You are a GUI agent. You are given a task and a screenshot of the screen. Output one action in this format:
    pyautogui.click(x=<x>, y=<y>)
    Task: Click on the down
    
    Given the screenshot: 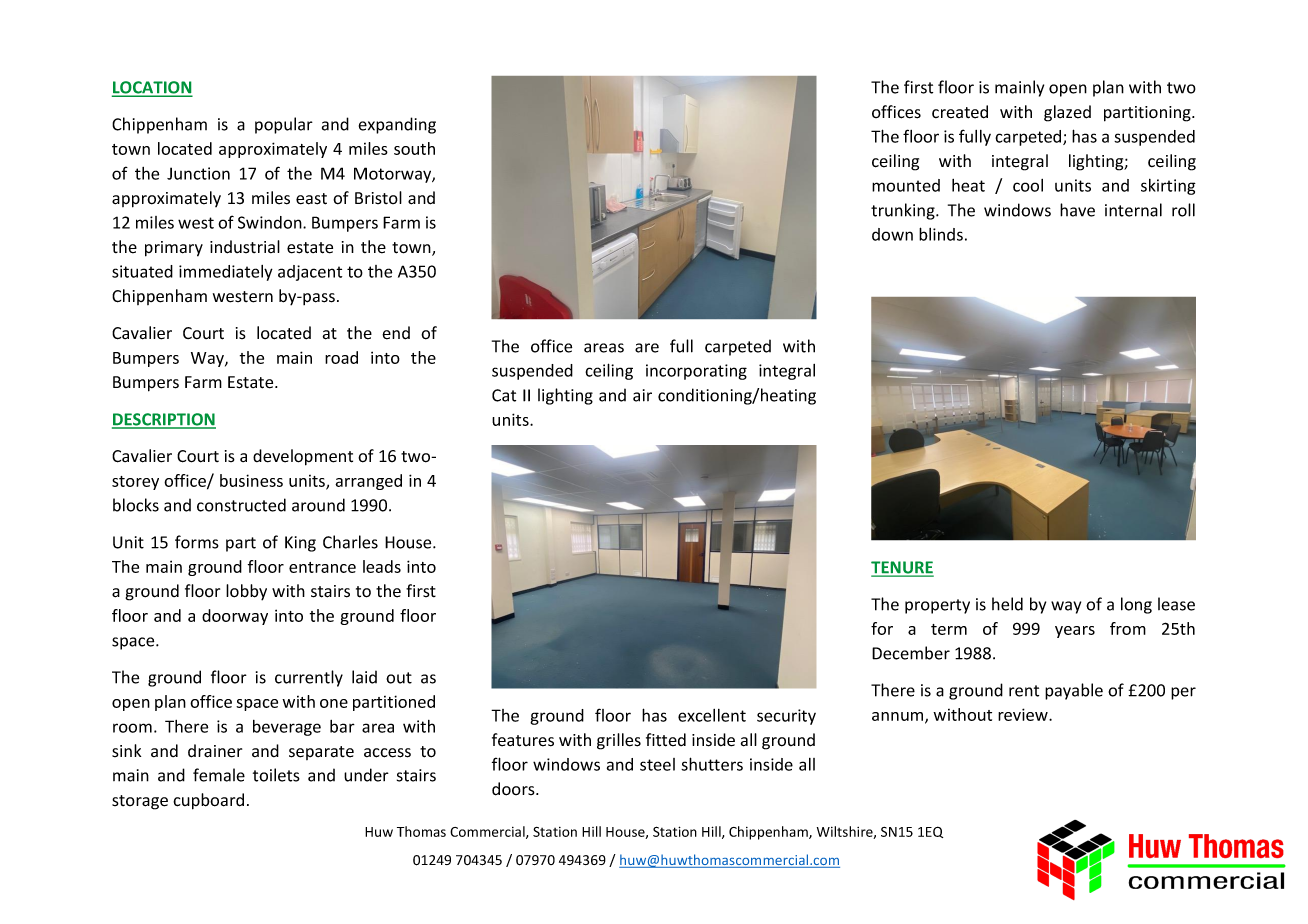 What is the action you would take?
    pyautogui.click(x=892, y=234)
